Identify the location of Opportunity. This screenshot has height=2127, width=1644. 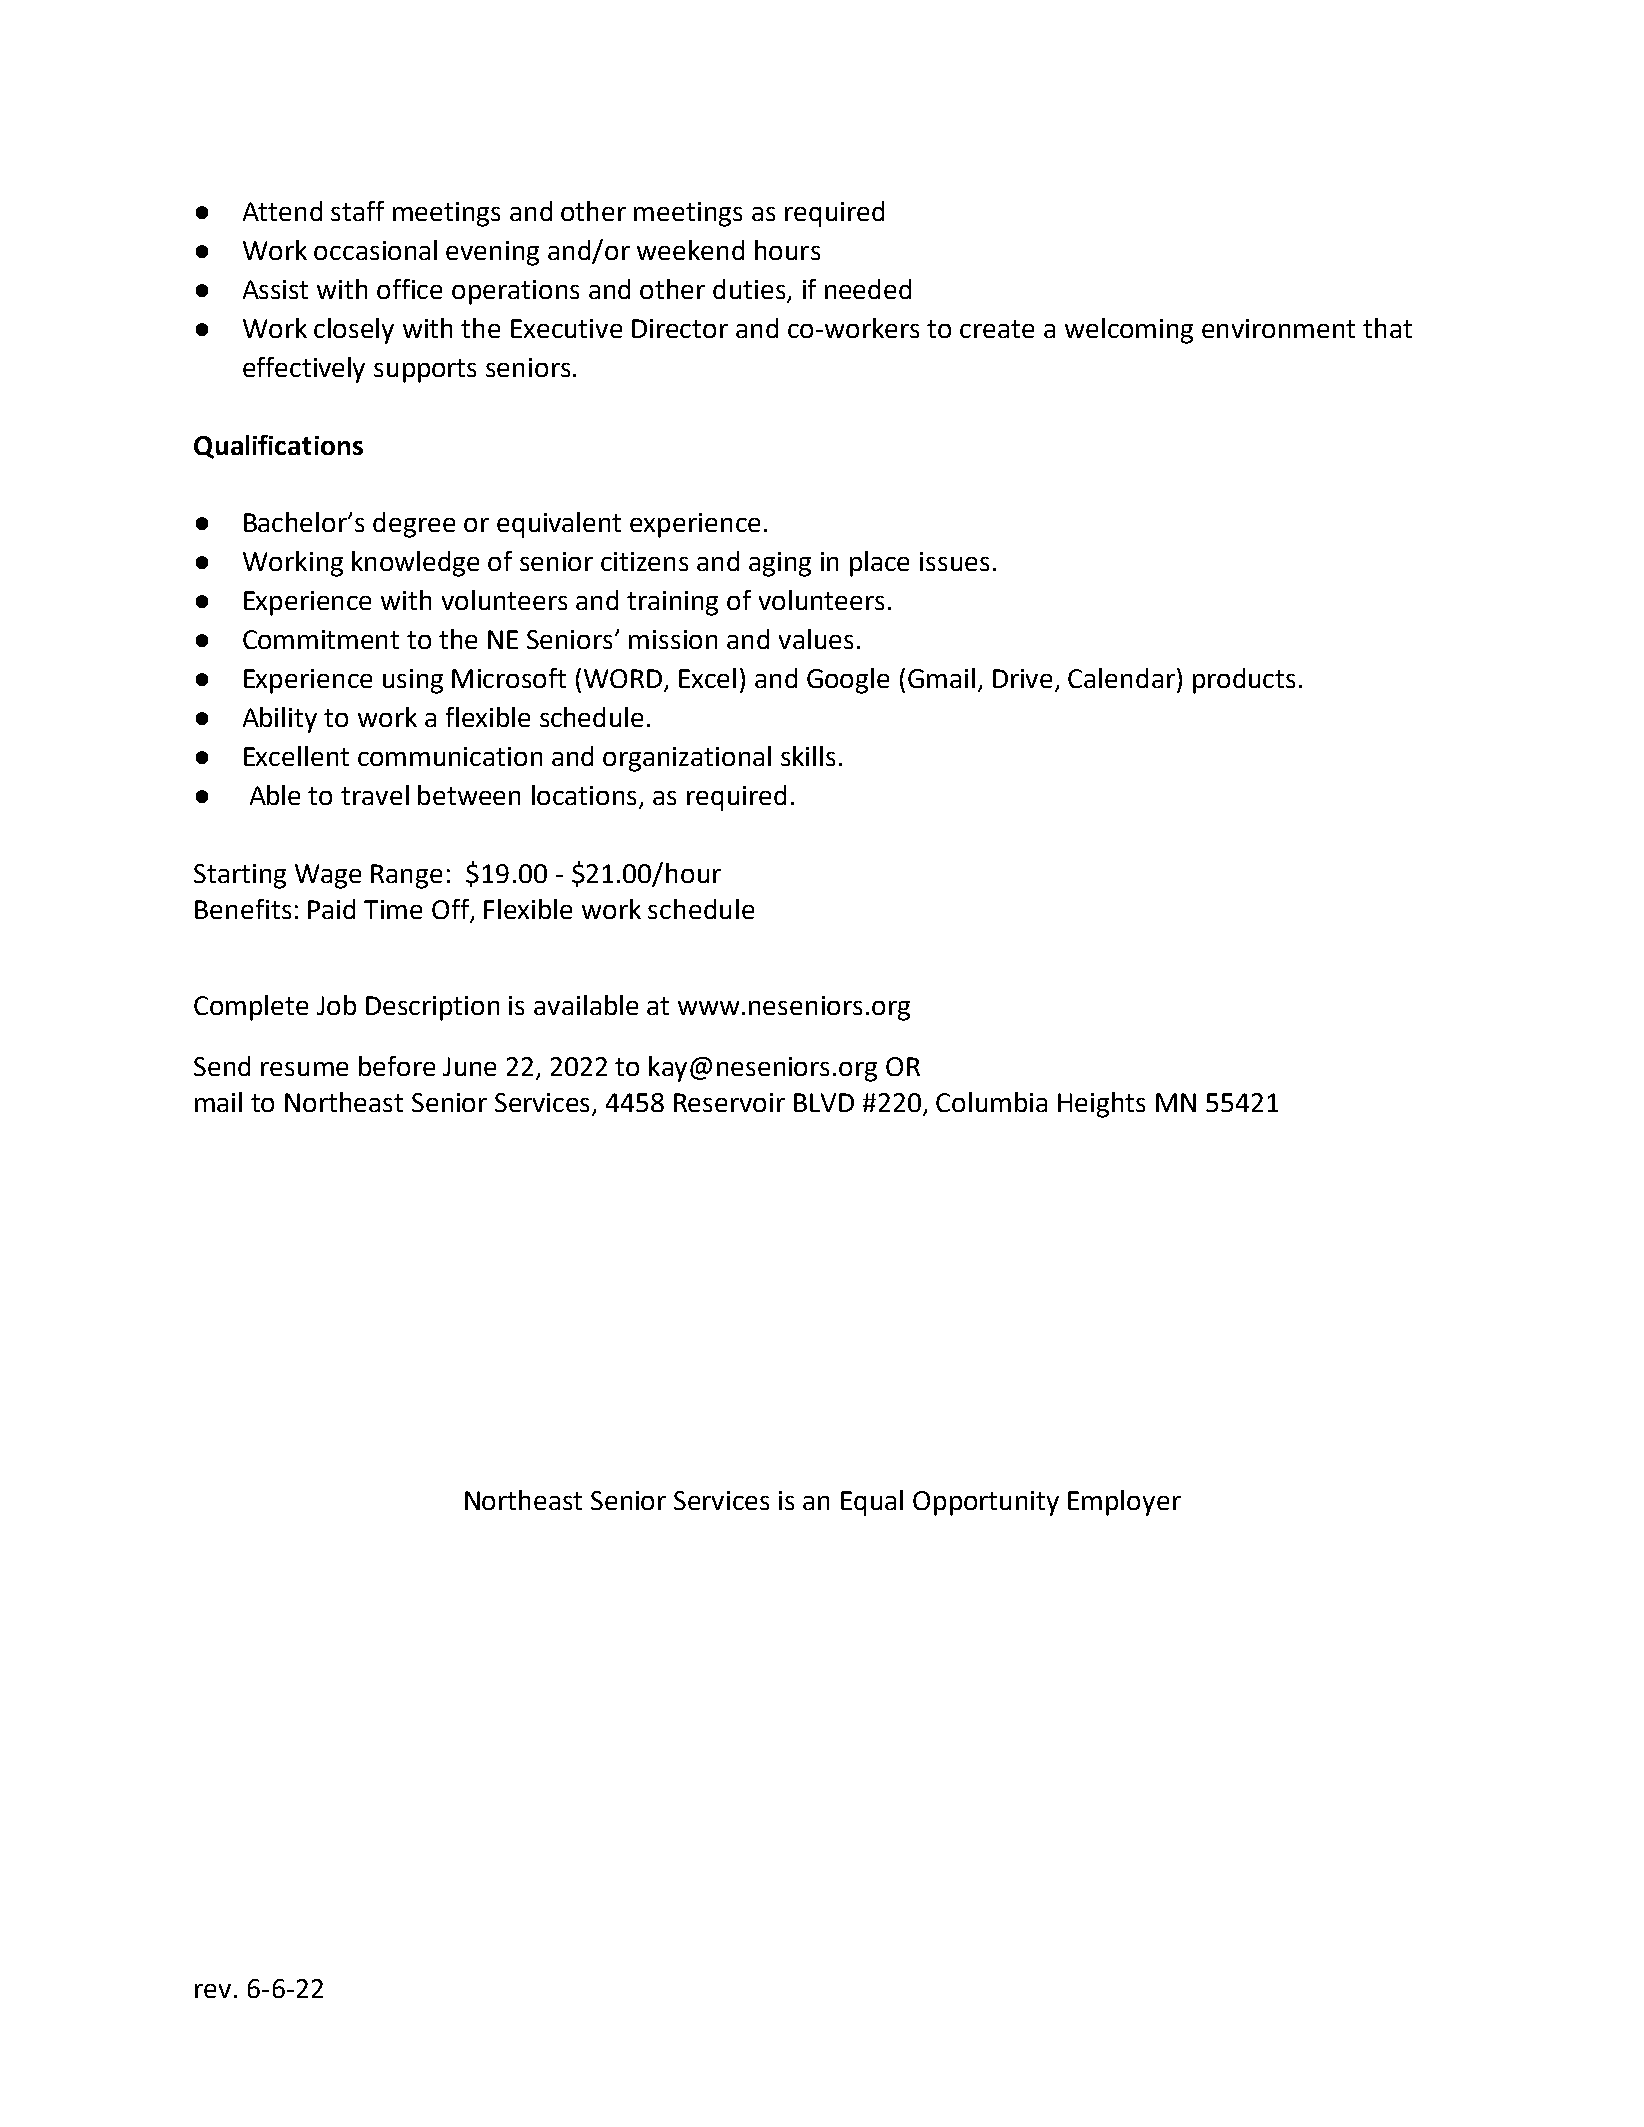
(986, 1503).
